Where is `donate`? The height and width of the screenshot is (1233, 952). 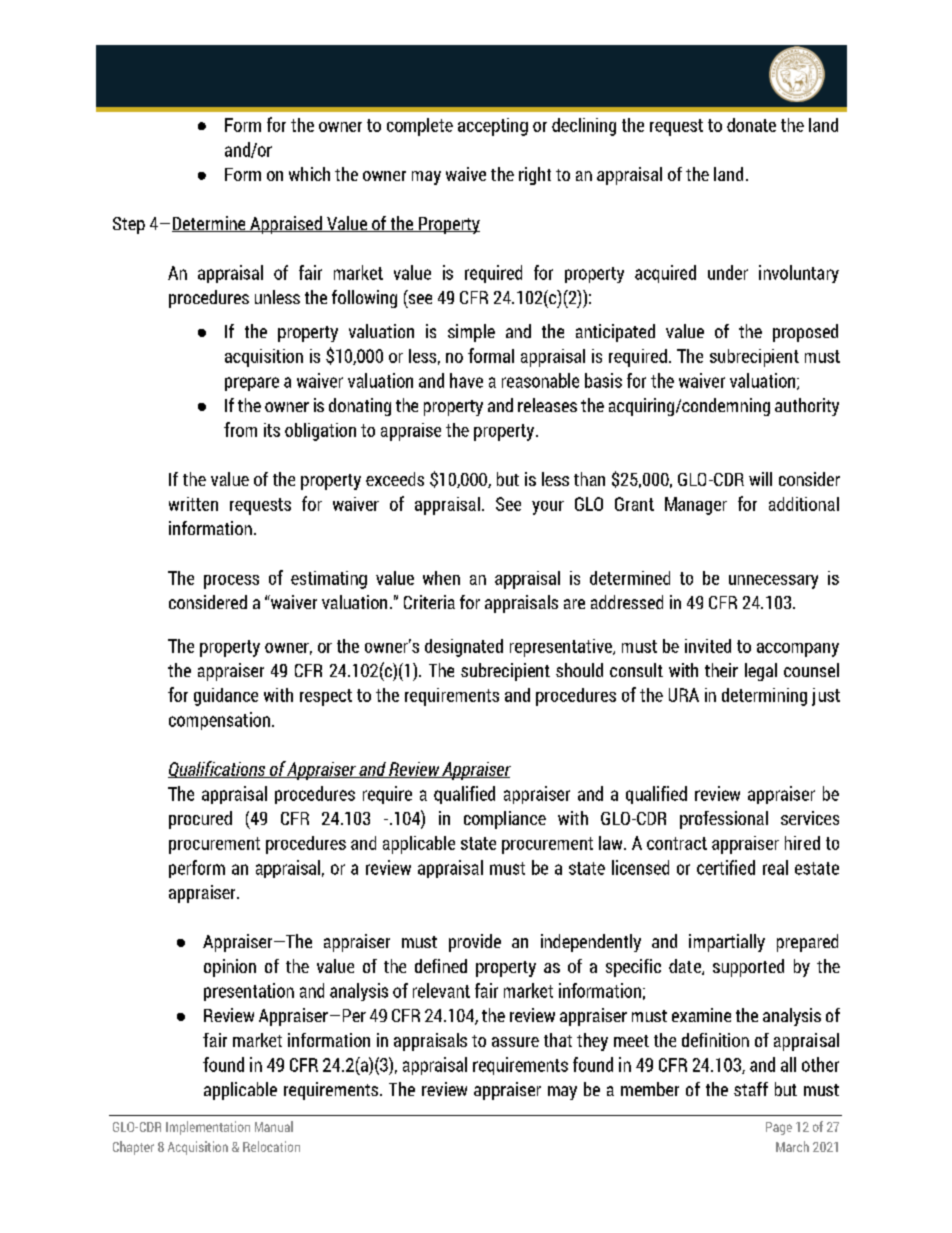
donate is located at coordinates (751, 125).
